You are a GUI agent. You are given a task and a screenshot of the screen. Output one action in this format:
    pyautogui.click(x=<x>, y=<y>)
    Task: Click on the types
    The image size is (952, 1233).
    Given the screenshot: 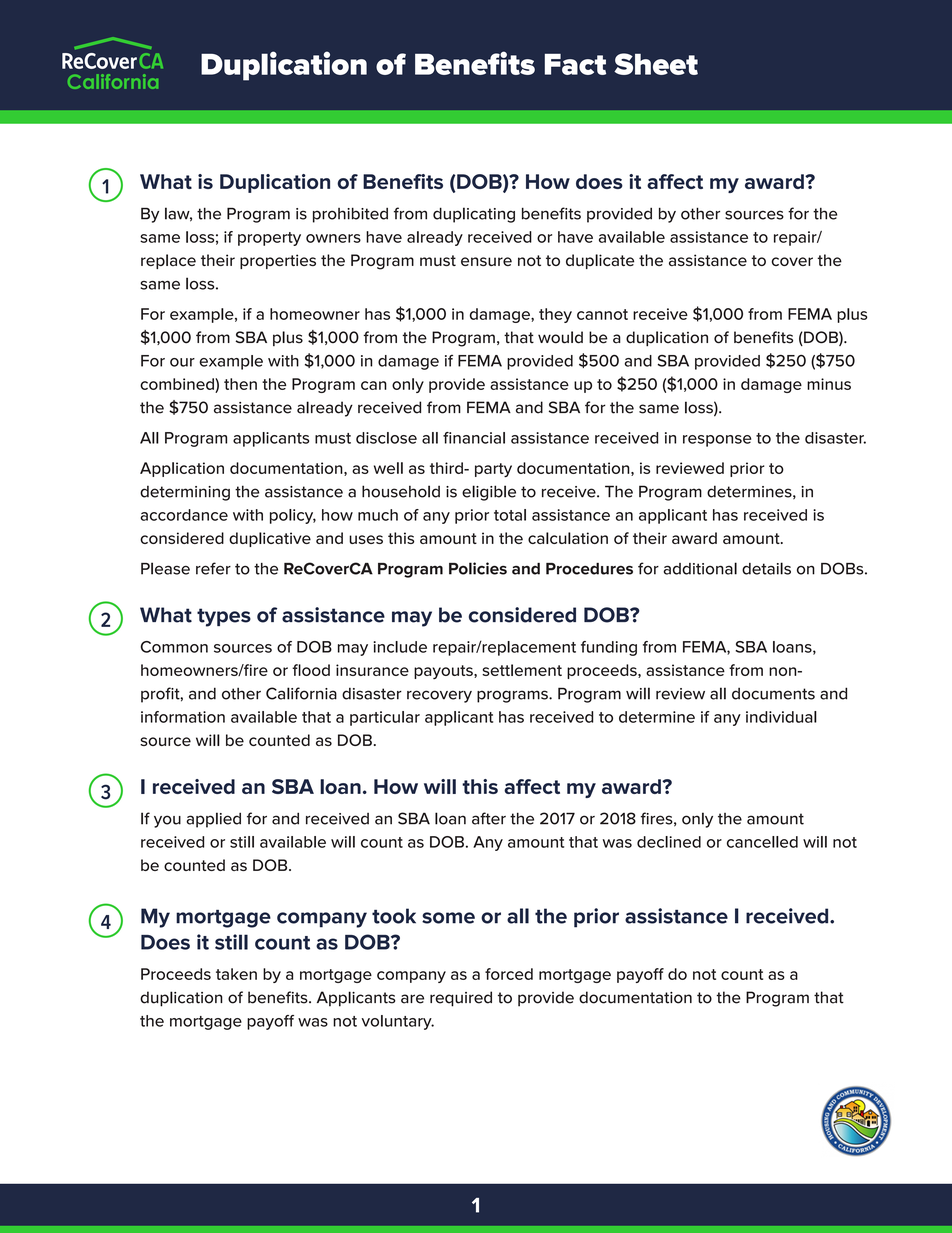 What is the action you would take?
    pyautogui.click(x=224, y=617)
